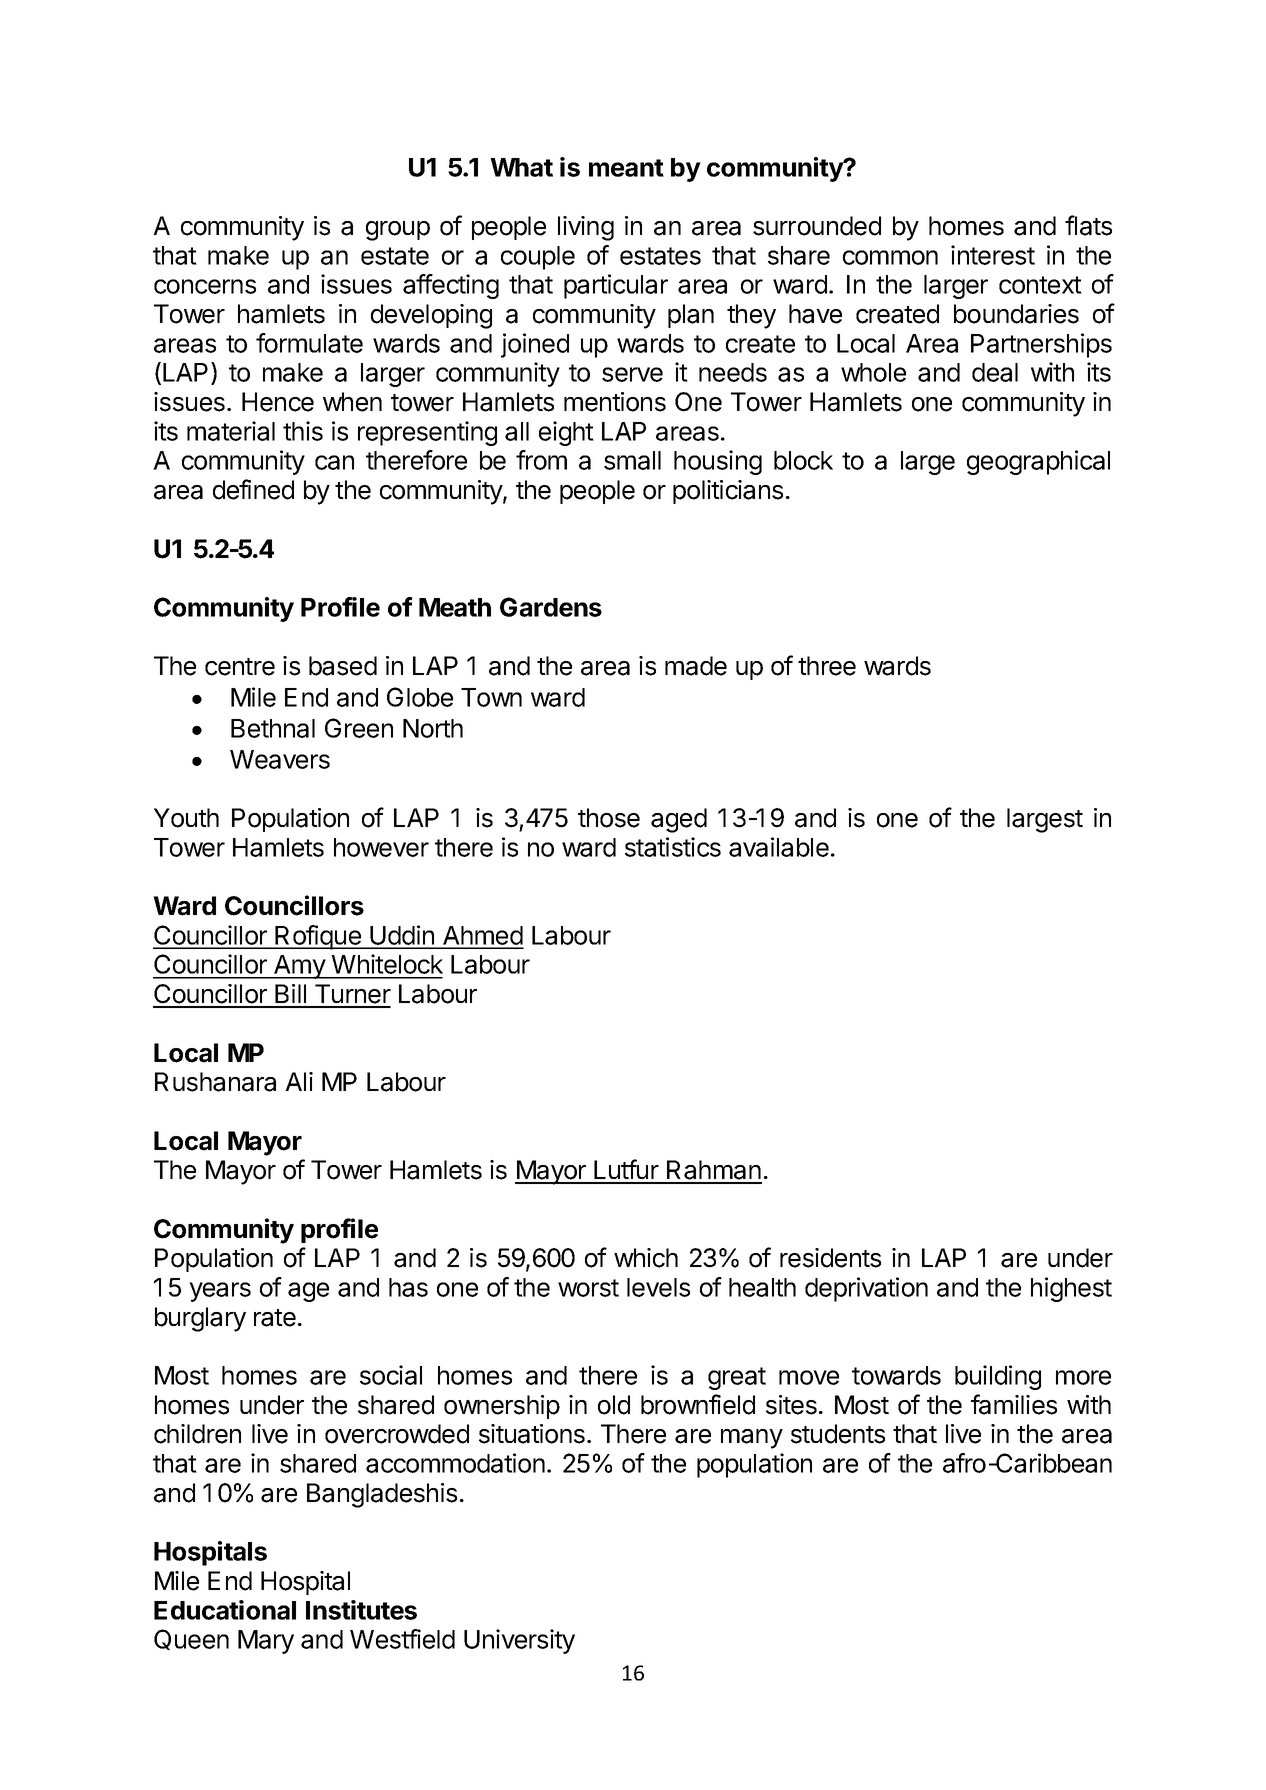 This page has width=1266, height=1790. I want to click on University, so click(519, 1641).
